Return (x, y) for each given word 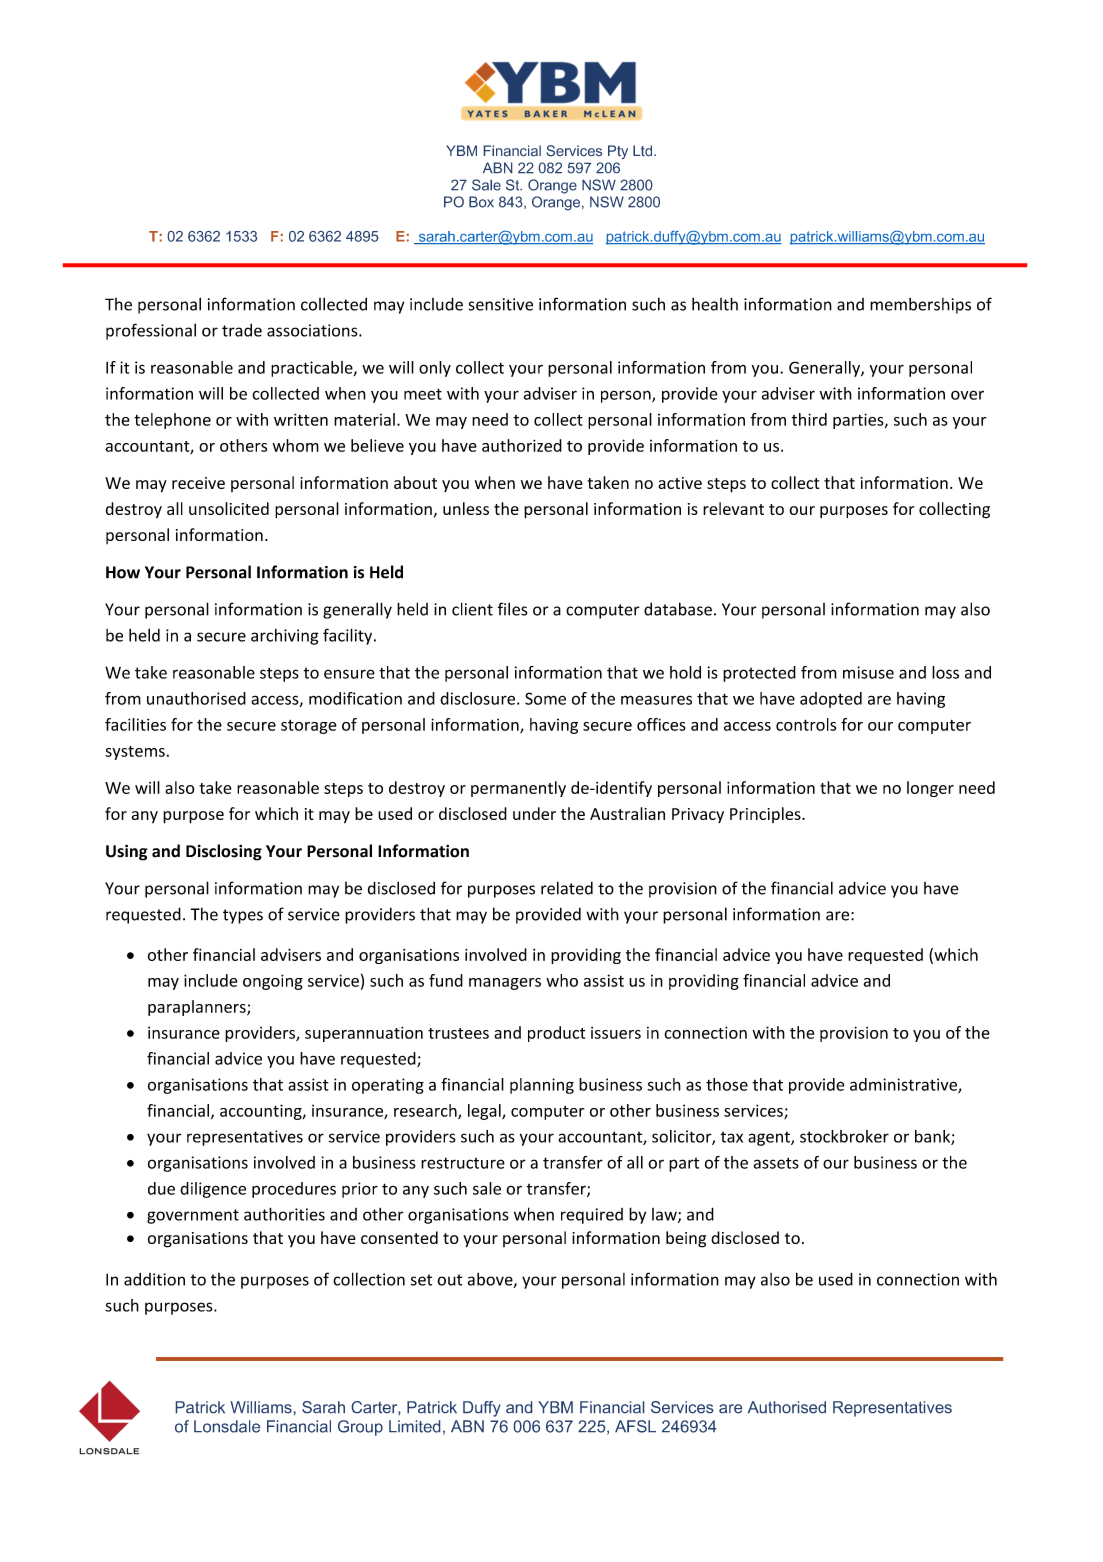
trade (242, 330)
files (512, 609)
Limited (414, 1426)
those (727, 1084)
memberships (920, 306)
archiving (285, 637)
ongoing (273, 982)
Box (481, 202)
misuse (868, 672)
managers (505, 984)
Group (360, 1428)
